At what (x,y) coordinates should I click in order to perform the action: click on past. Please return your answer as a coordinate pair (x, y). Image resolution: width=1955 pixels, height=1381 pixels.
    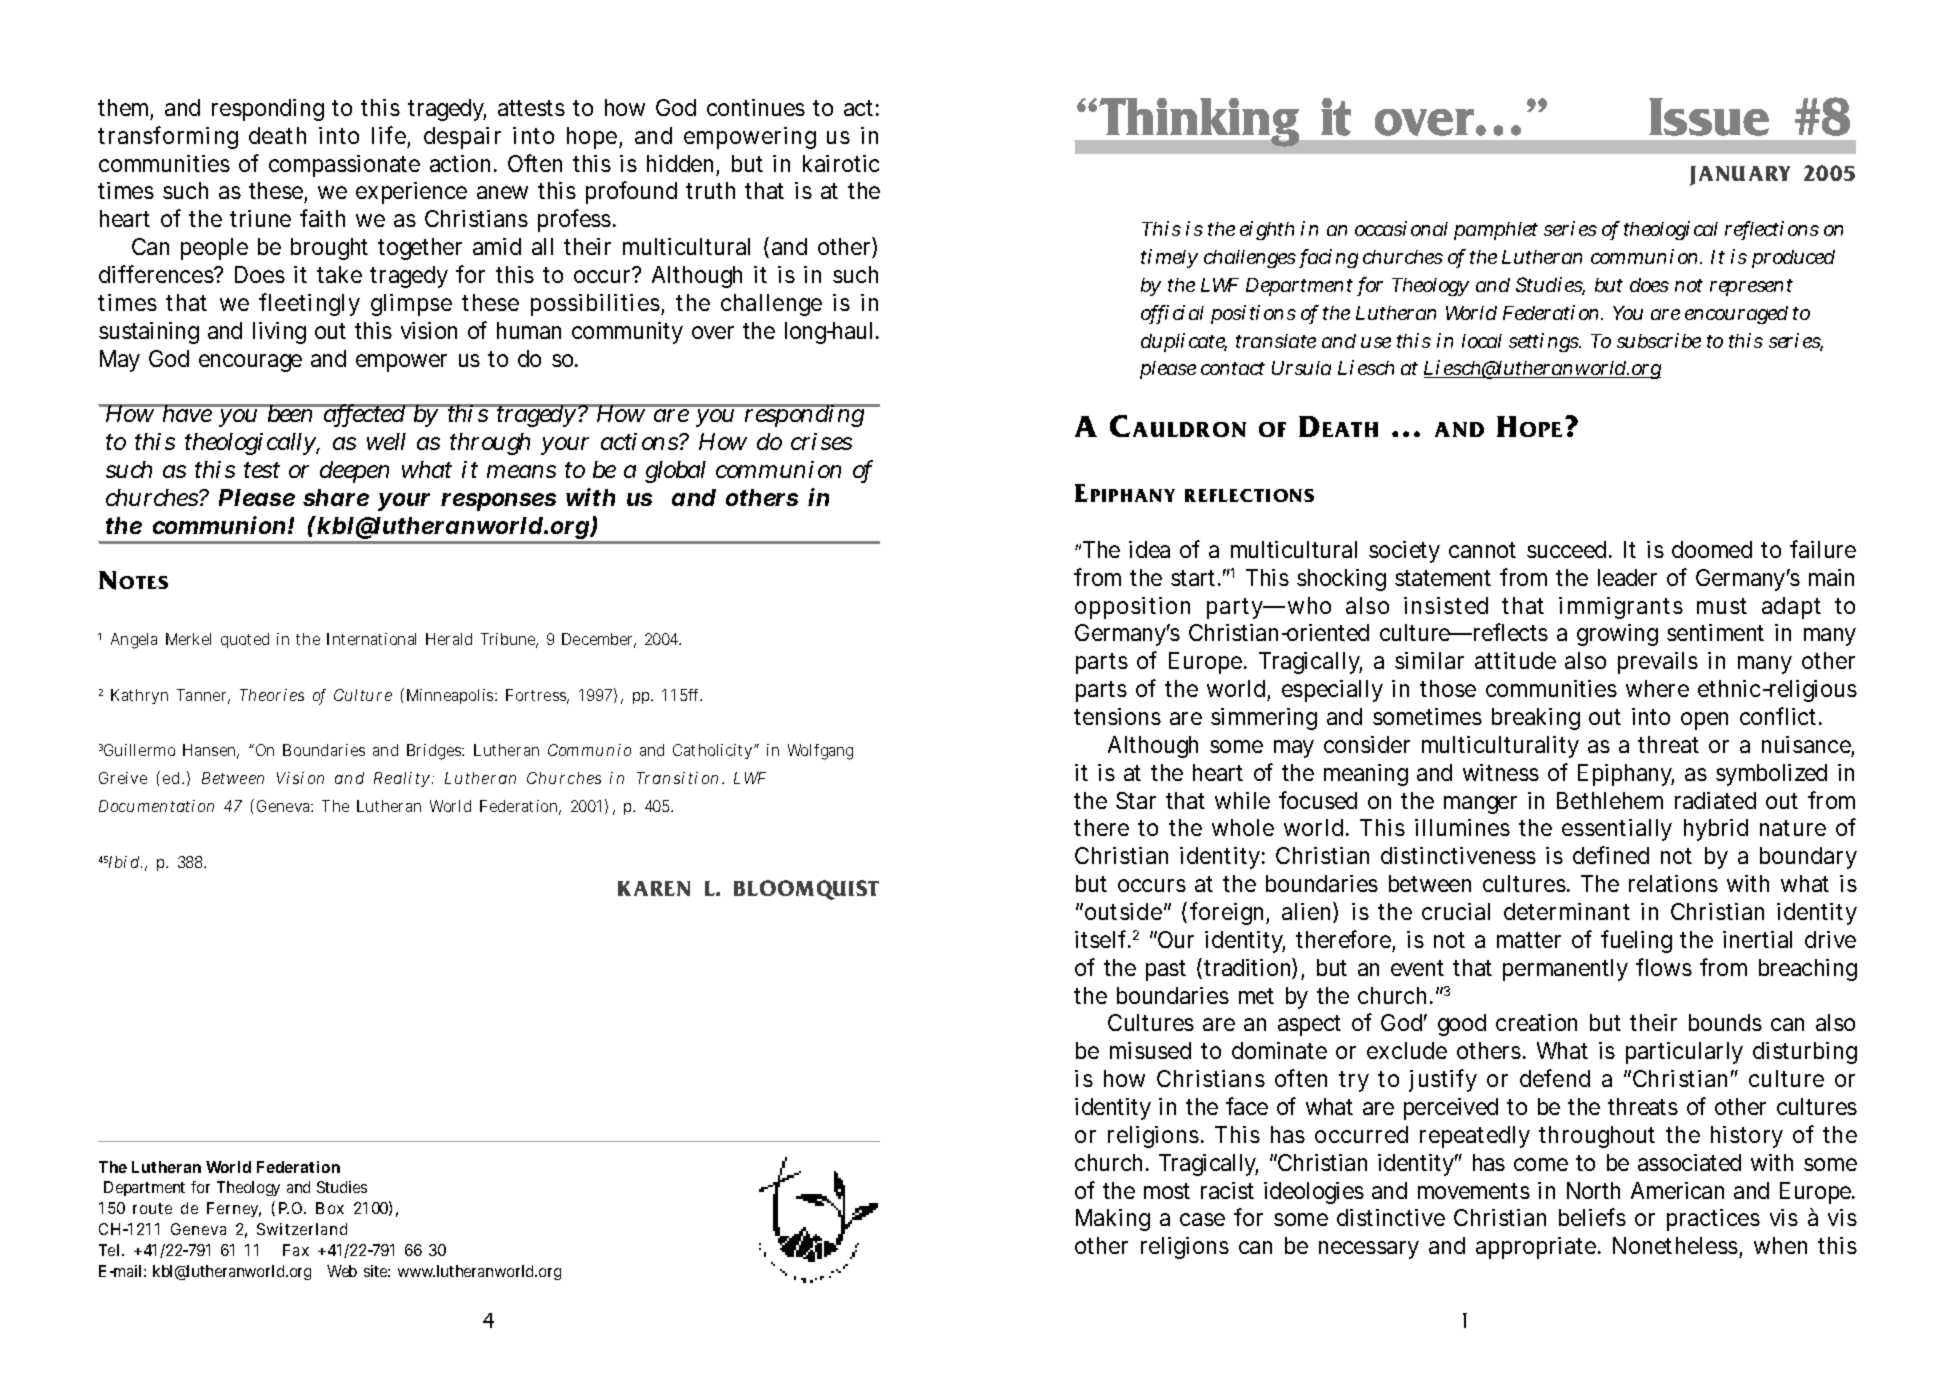
    Looking at the image, I should click on (1166, 970).
